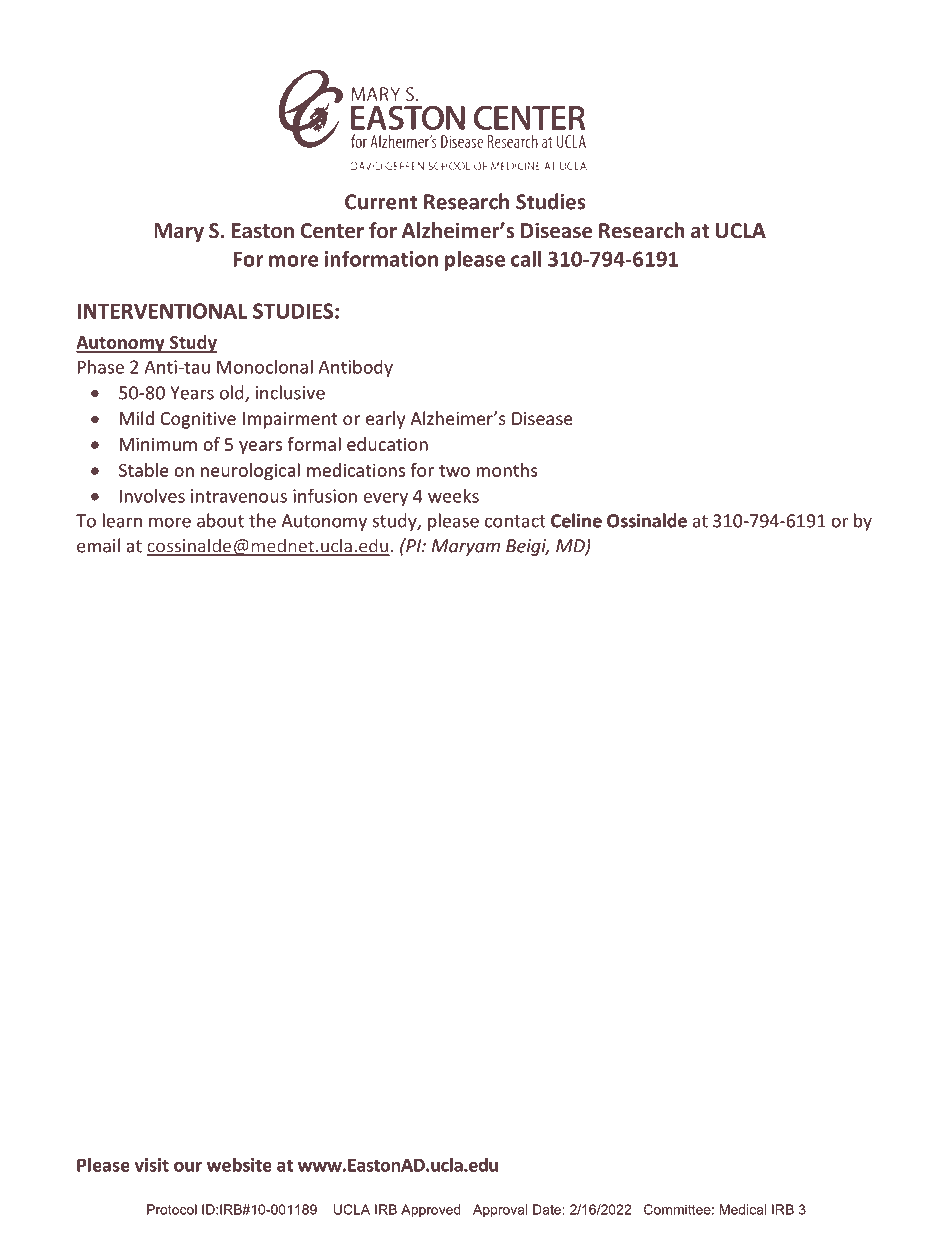  I want to click on information, so click(381, 258).
